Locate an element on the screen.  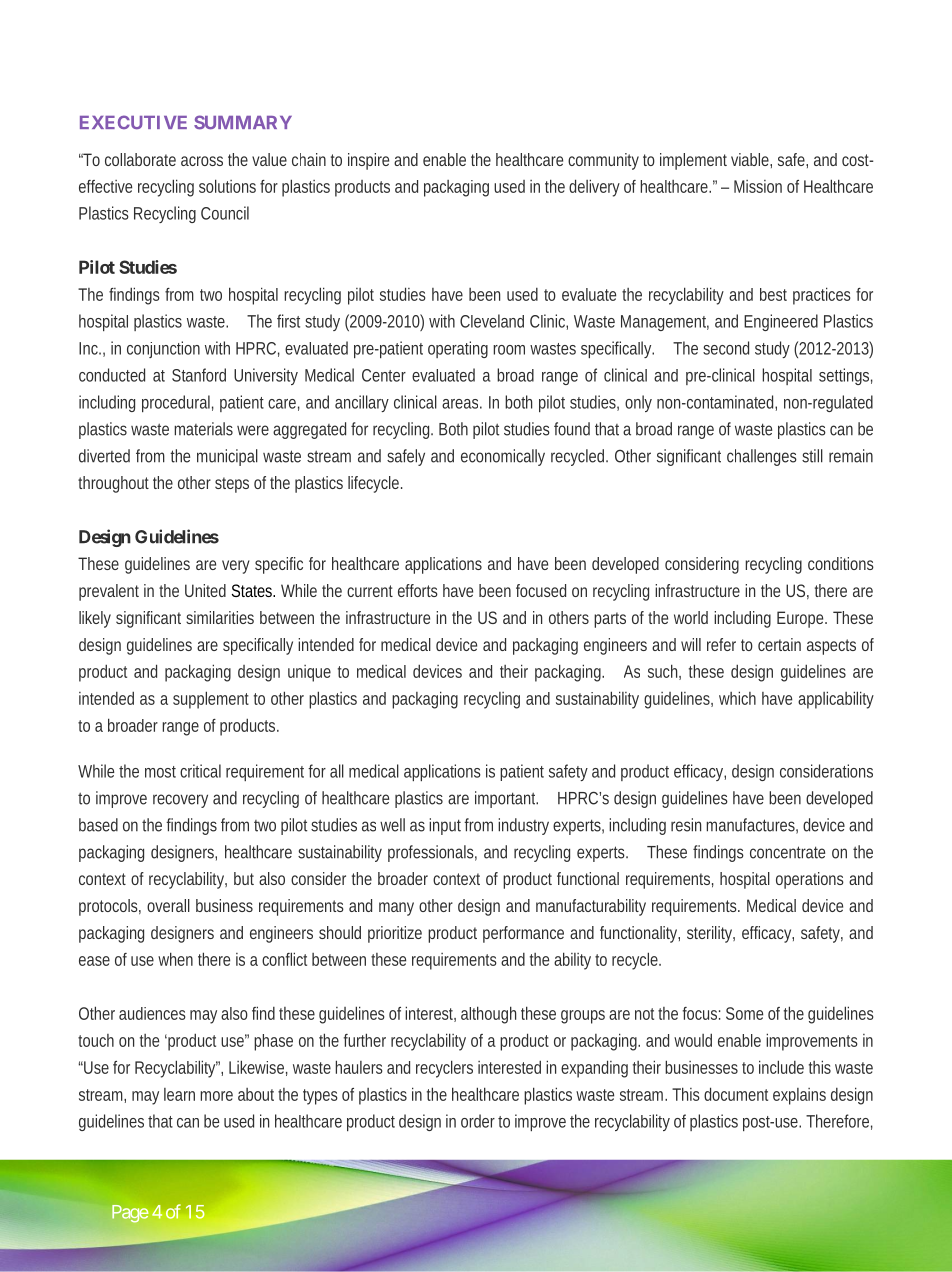
supplement is located at coordinates (211, 700).
